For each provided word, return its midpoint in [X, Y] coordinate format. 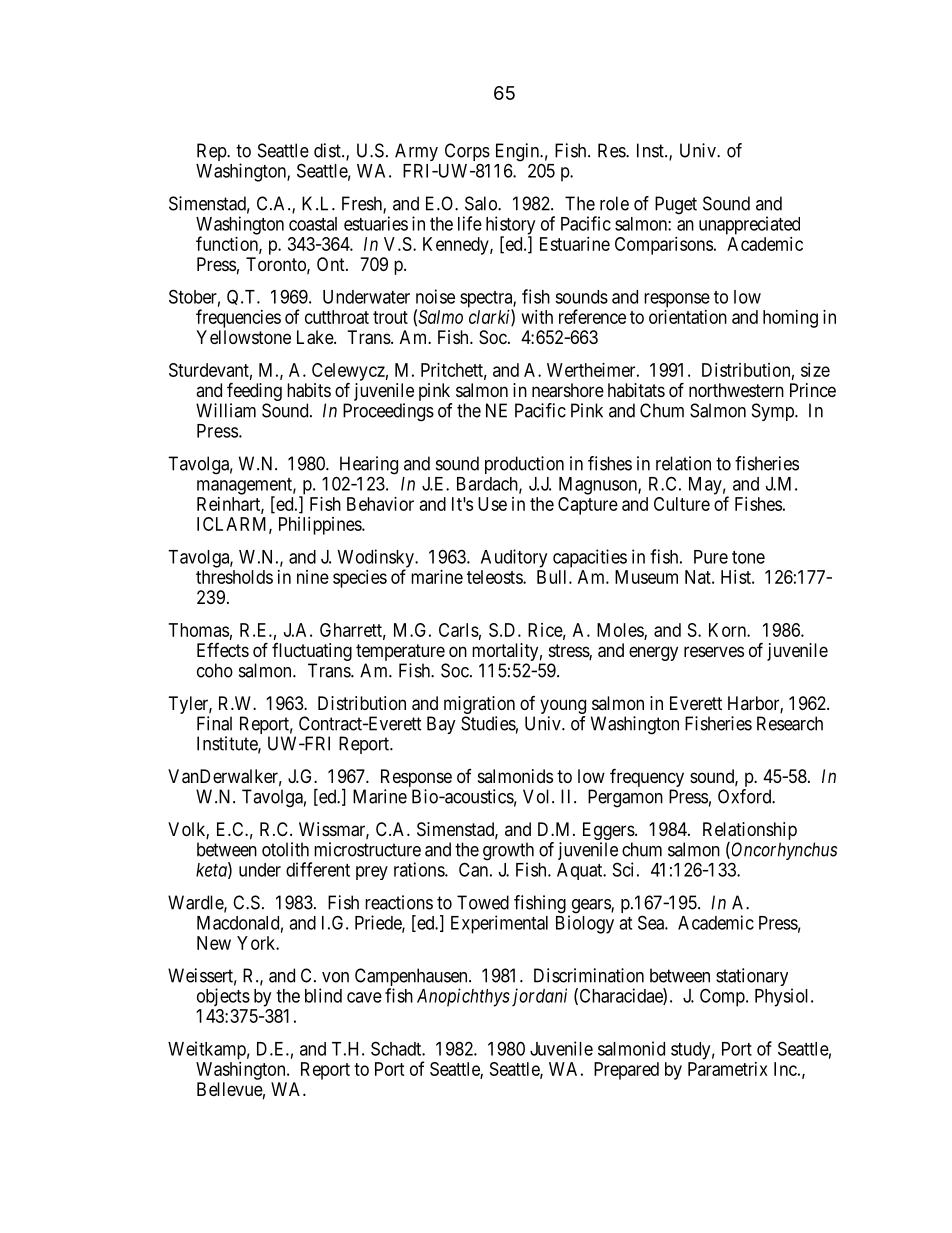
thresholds [234, 577]
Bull [553, 577]
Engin [518, 153]
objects [223, 997]
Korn [728, 630]
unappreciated [749, 225]
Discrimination [589, 975]
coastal [313, 224]
